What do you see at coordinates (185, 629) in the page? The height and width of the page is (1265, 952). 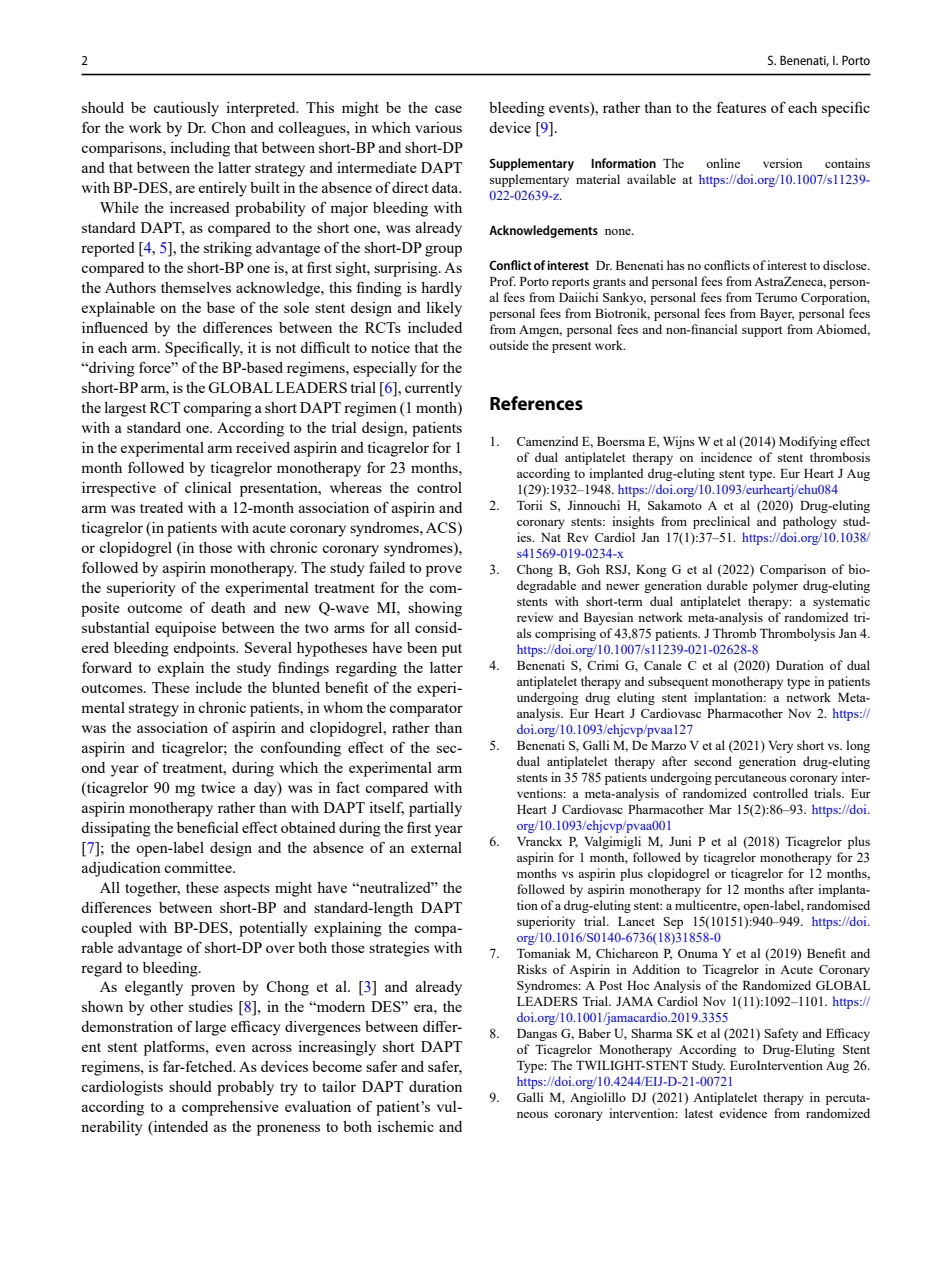 I see `equipoise` at bounding box center [185, 629].
